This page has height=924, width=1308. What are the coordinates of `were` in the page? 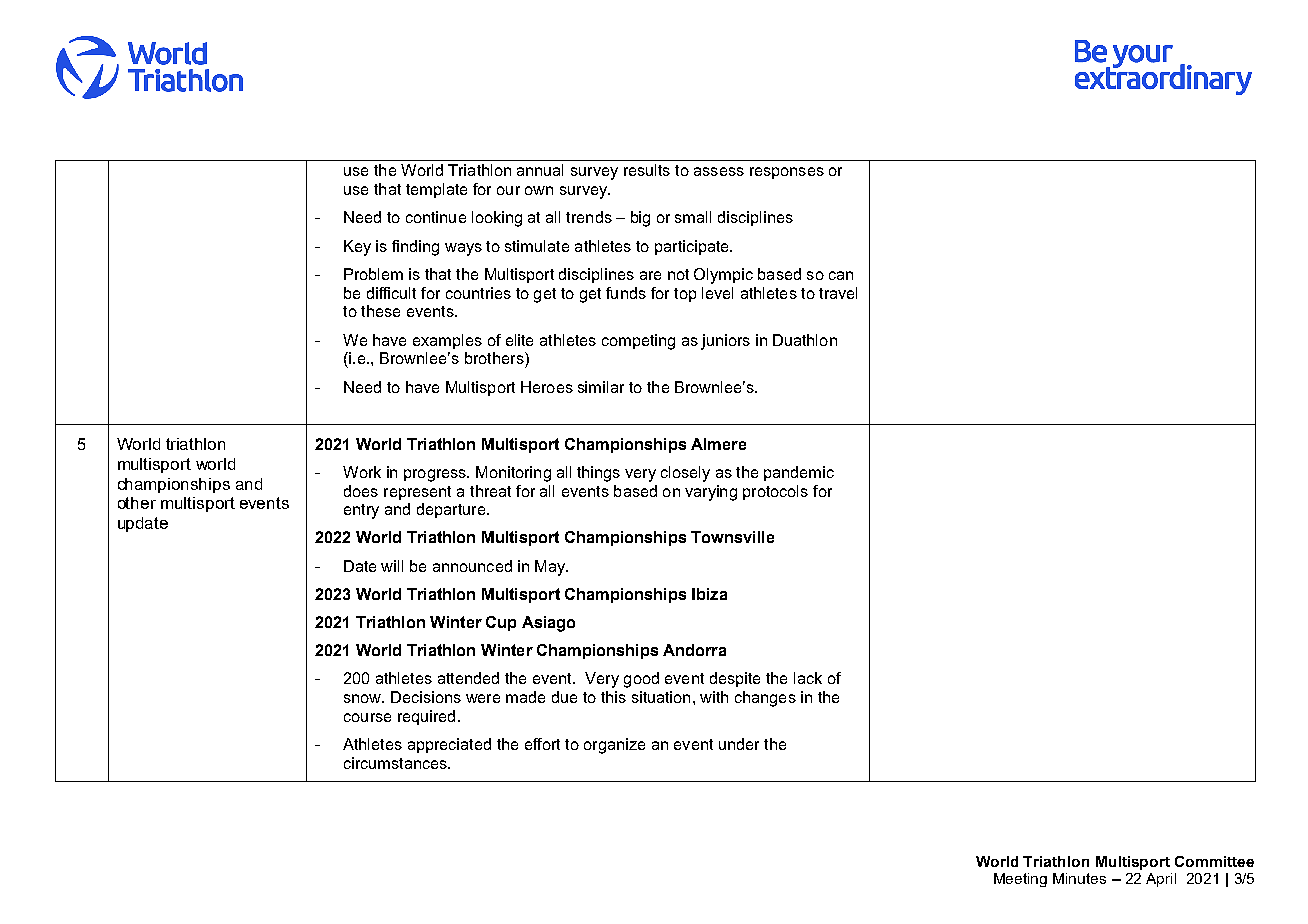 It's located at (483, 698).
